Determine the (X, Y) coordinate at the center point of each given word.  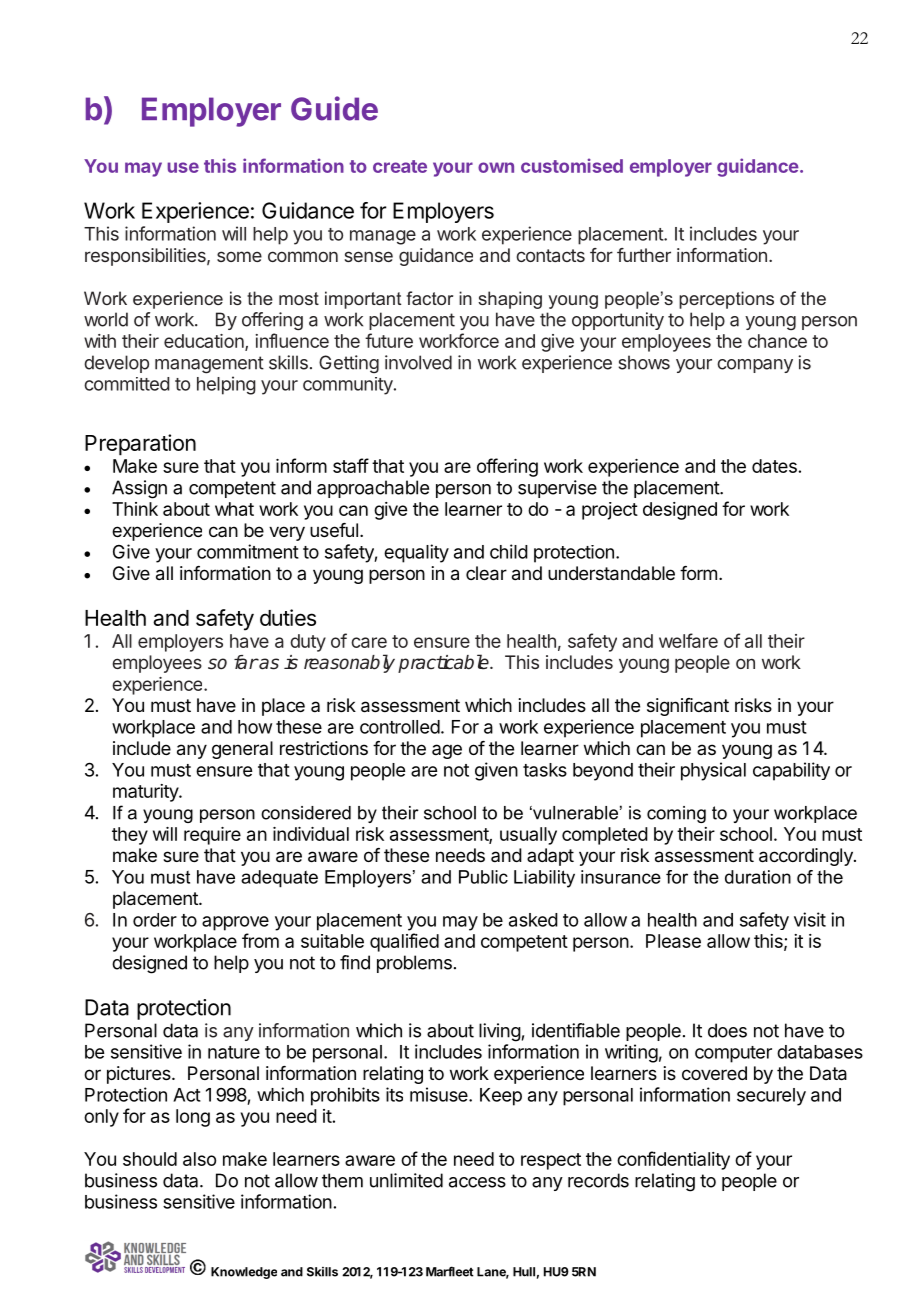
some (239, 256)
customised (572, 165)
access (477, 1182)
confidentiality (673, 1160)
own (496, 167)
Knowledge (244, 1273)
